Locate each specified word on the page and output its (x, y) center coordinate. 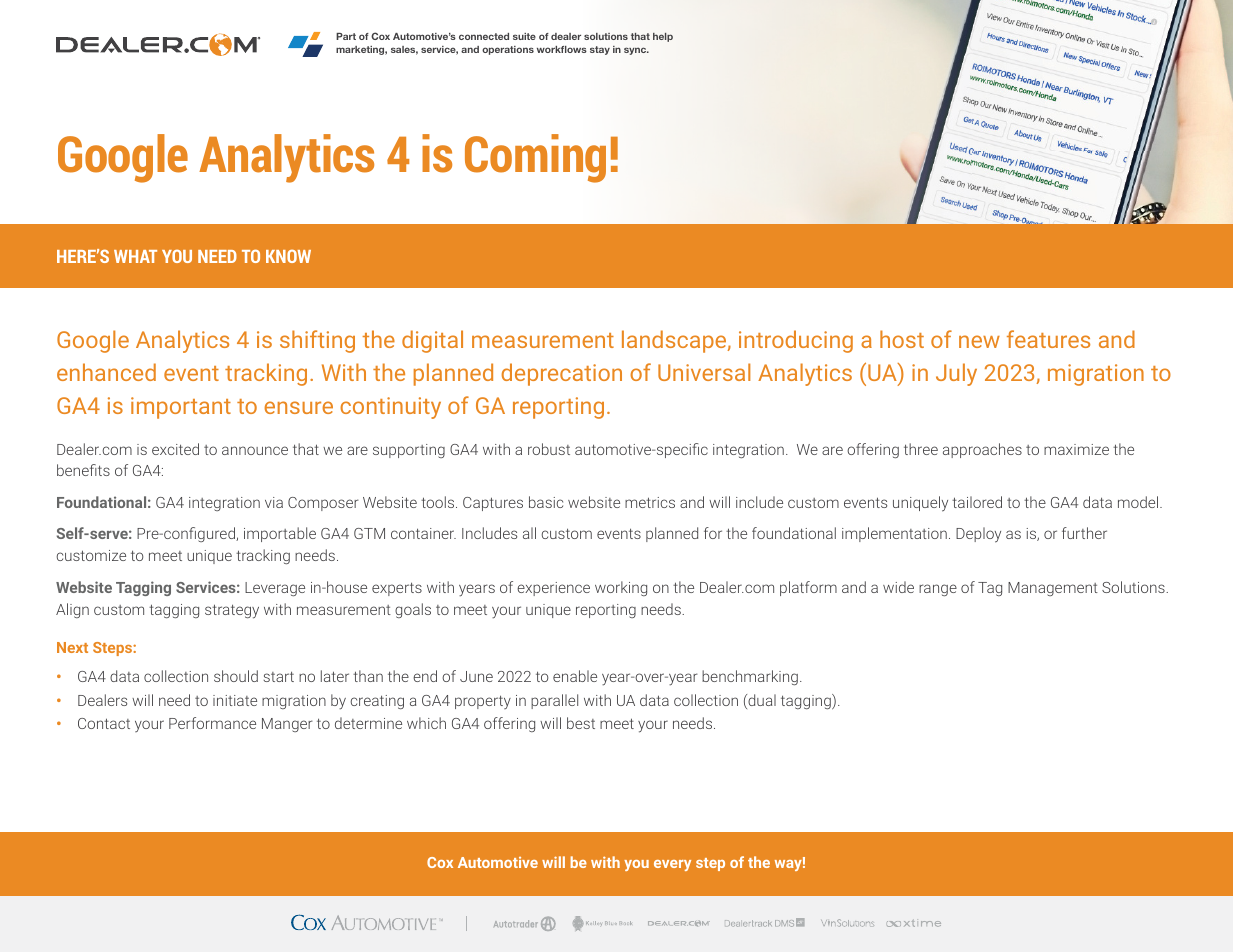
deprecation (562, 374)
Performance (212, 723)
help (663, 37)
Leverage (275, 589)
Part (346, 36)
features (1048, 339)
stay (600, 50)
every (672, 865)
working (621, 588)
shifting (317, 341)
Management (1053, 589)
